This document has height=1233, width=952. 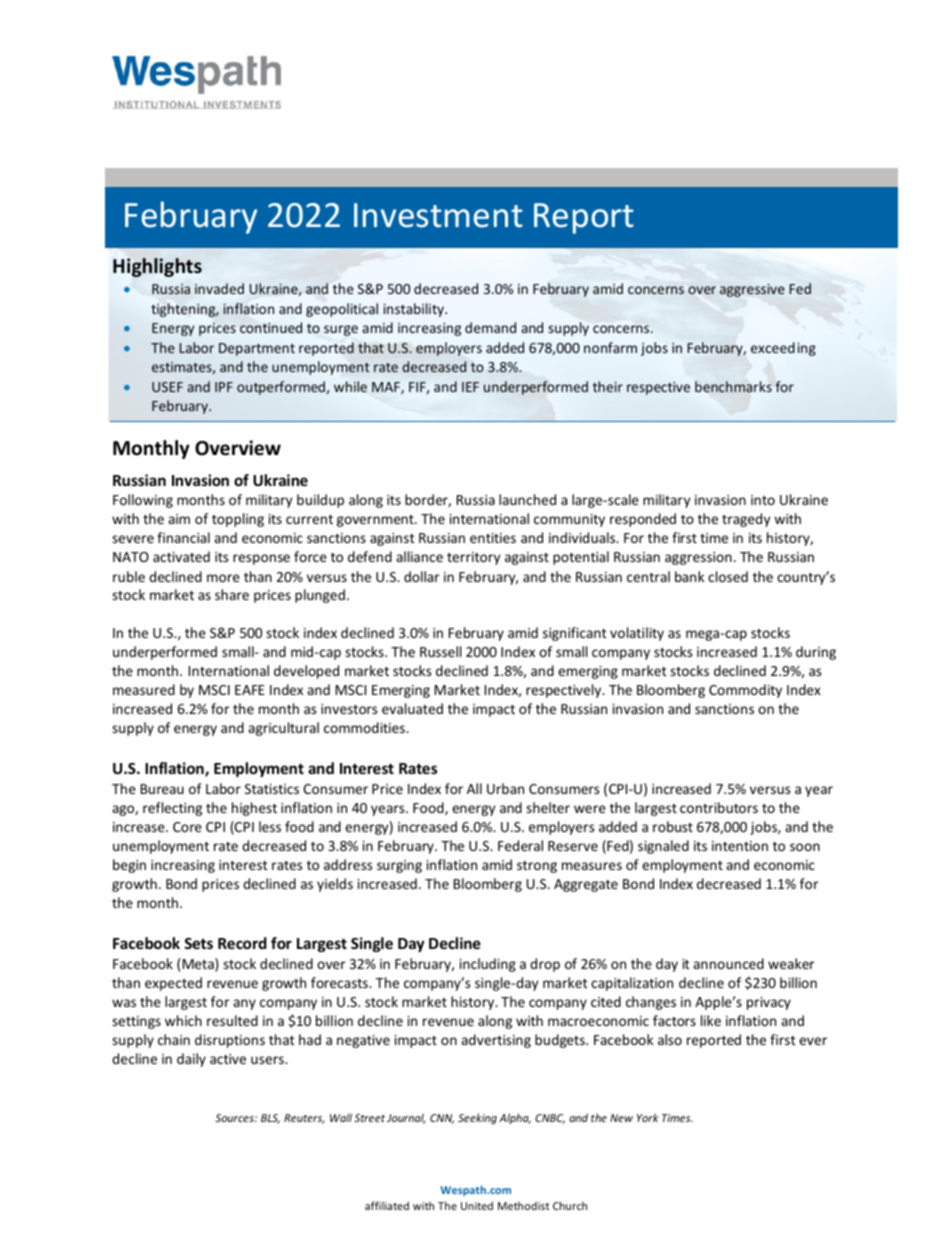 What do you see at coordinates (752, 290) in the document?
I see `aggressive` at bounding box center [752, 290].
